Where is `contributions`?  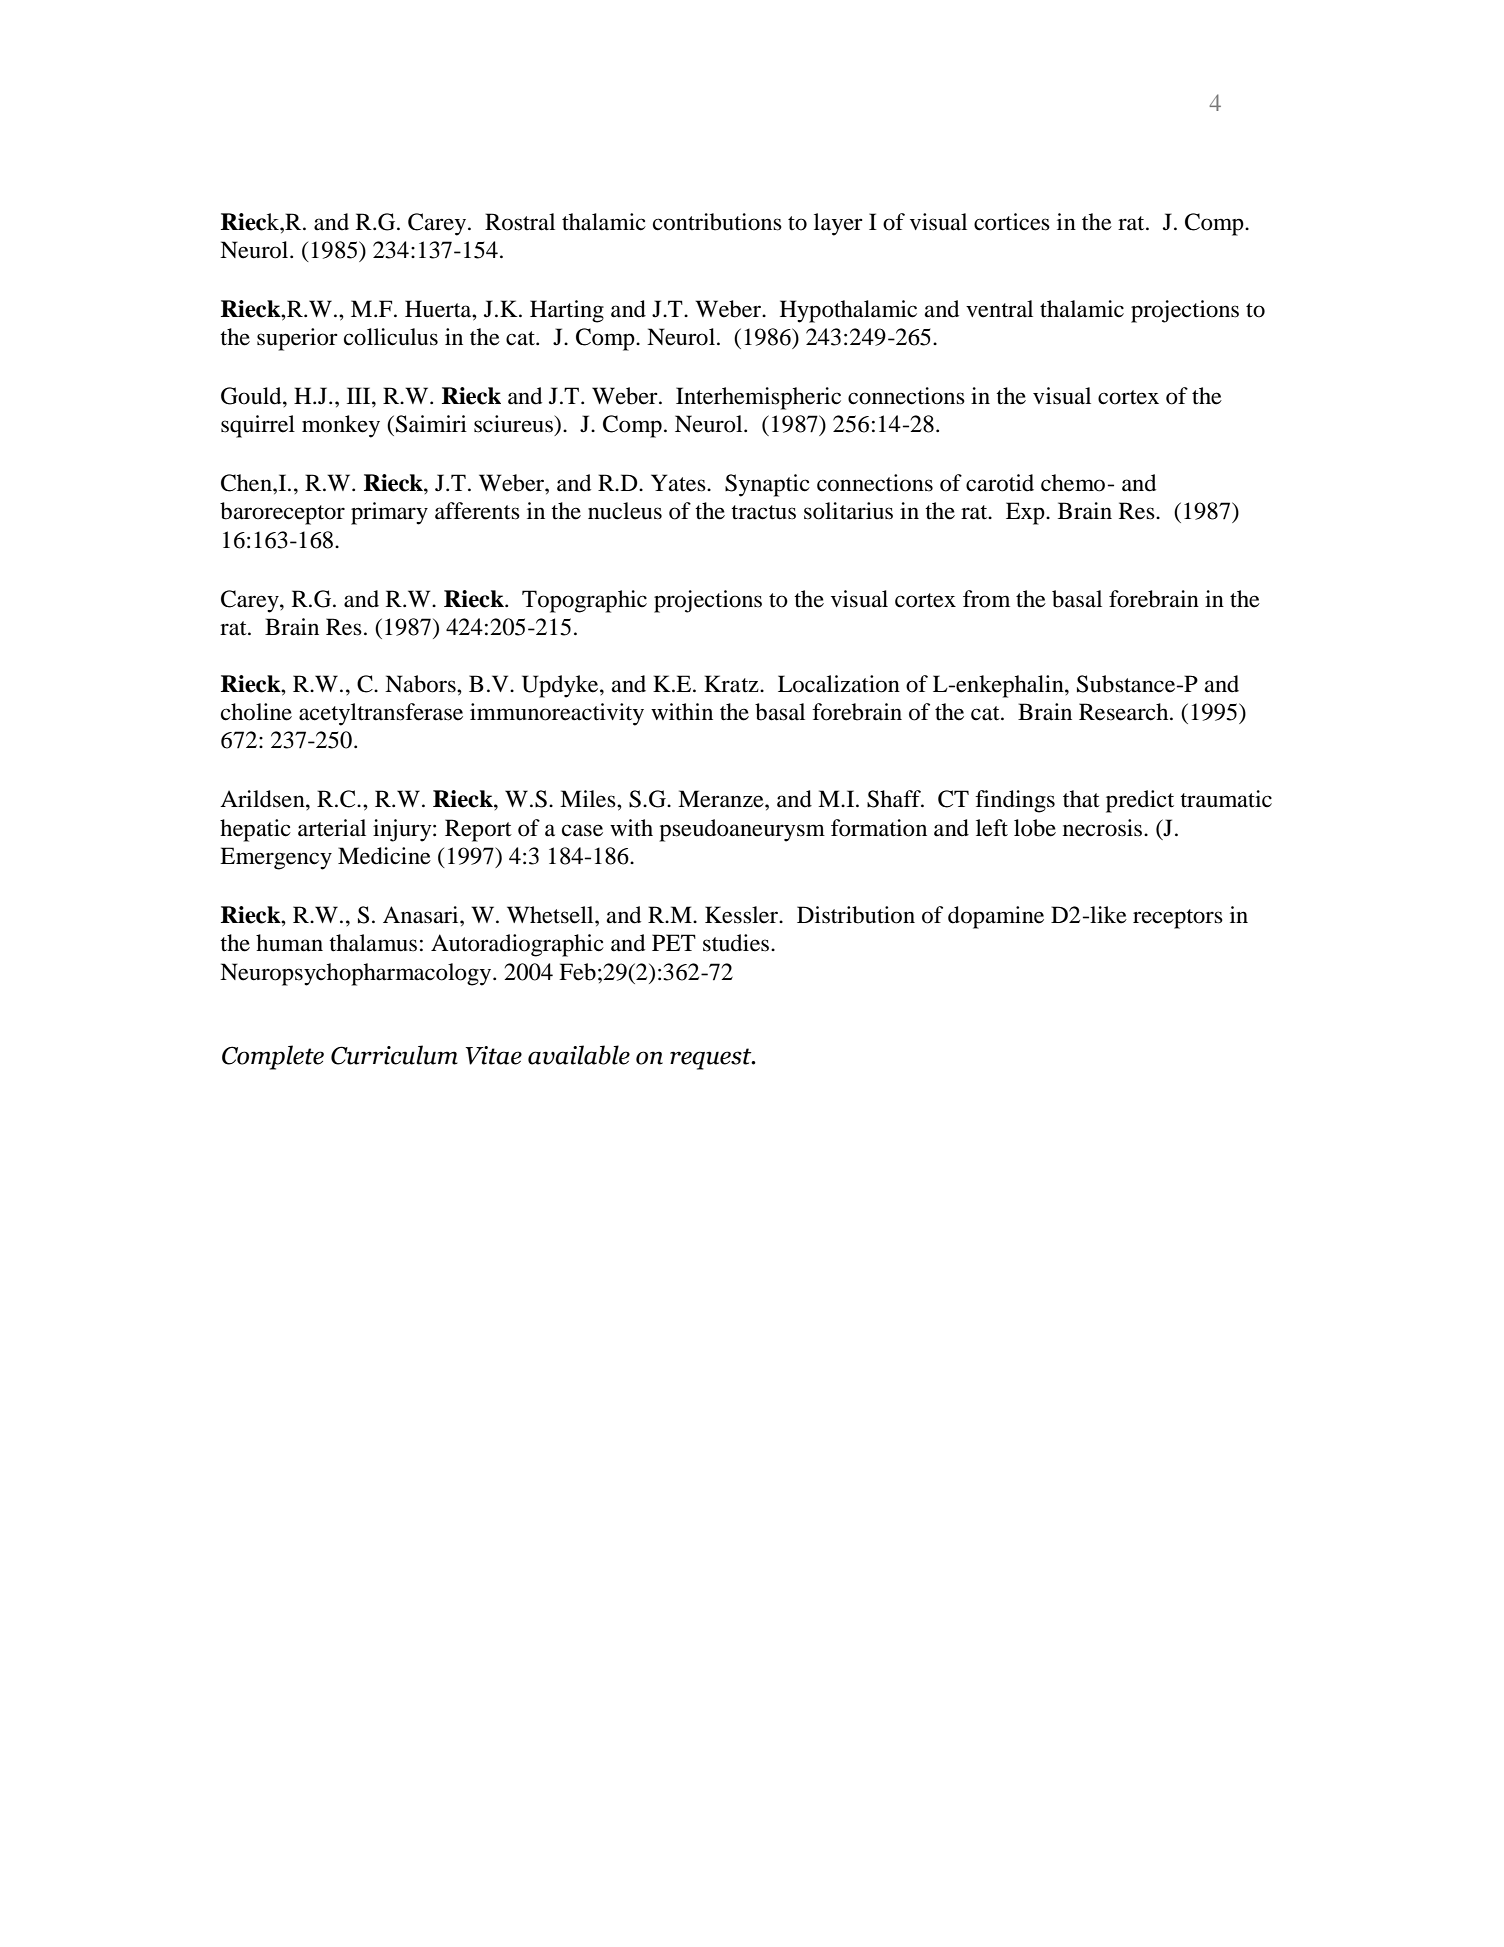 contributions is located at coordinates (717, 222).
